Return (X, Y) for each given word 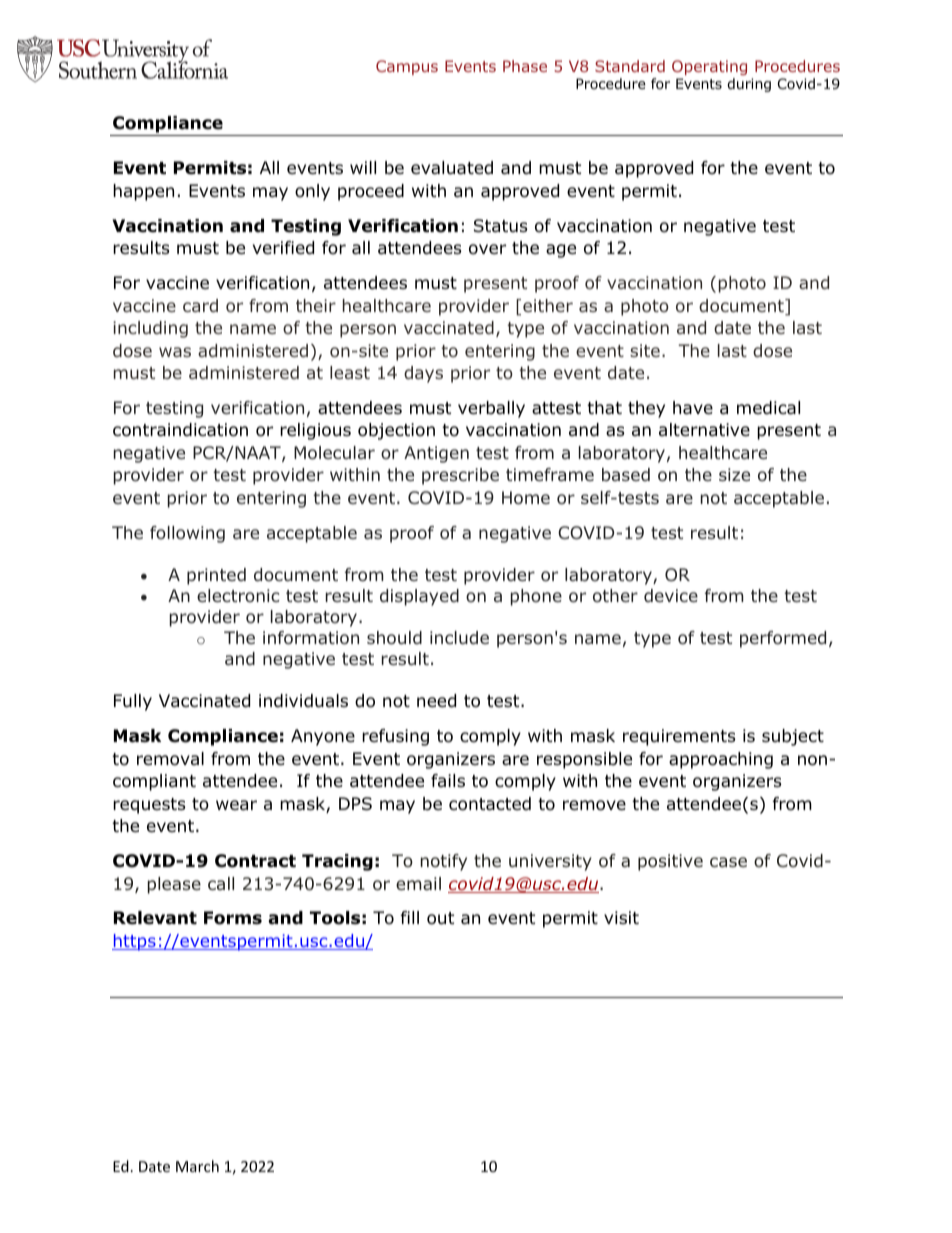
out (440, 918)
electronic (238, 595)
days (423, 374)
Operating (709, 67)
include (459, 638)
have (693, 408)
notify (444, 862)
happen (143, 192)
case (728, 862)
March (197, 1166)
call (221, 883)
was (175, 352)
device (671, 595)
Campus (407, 67)
